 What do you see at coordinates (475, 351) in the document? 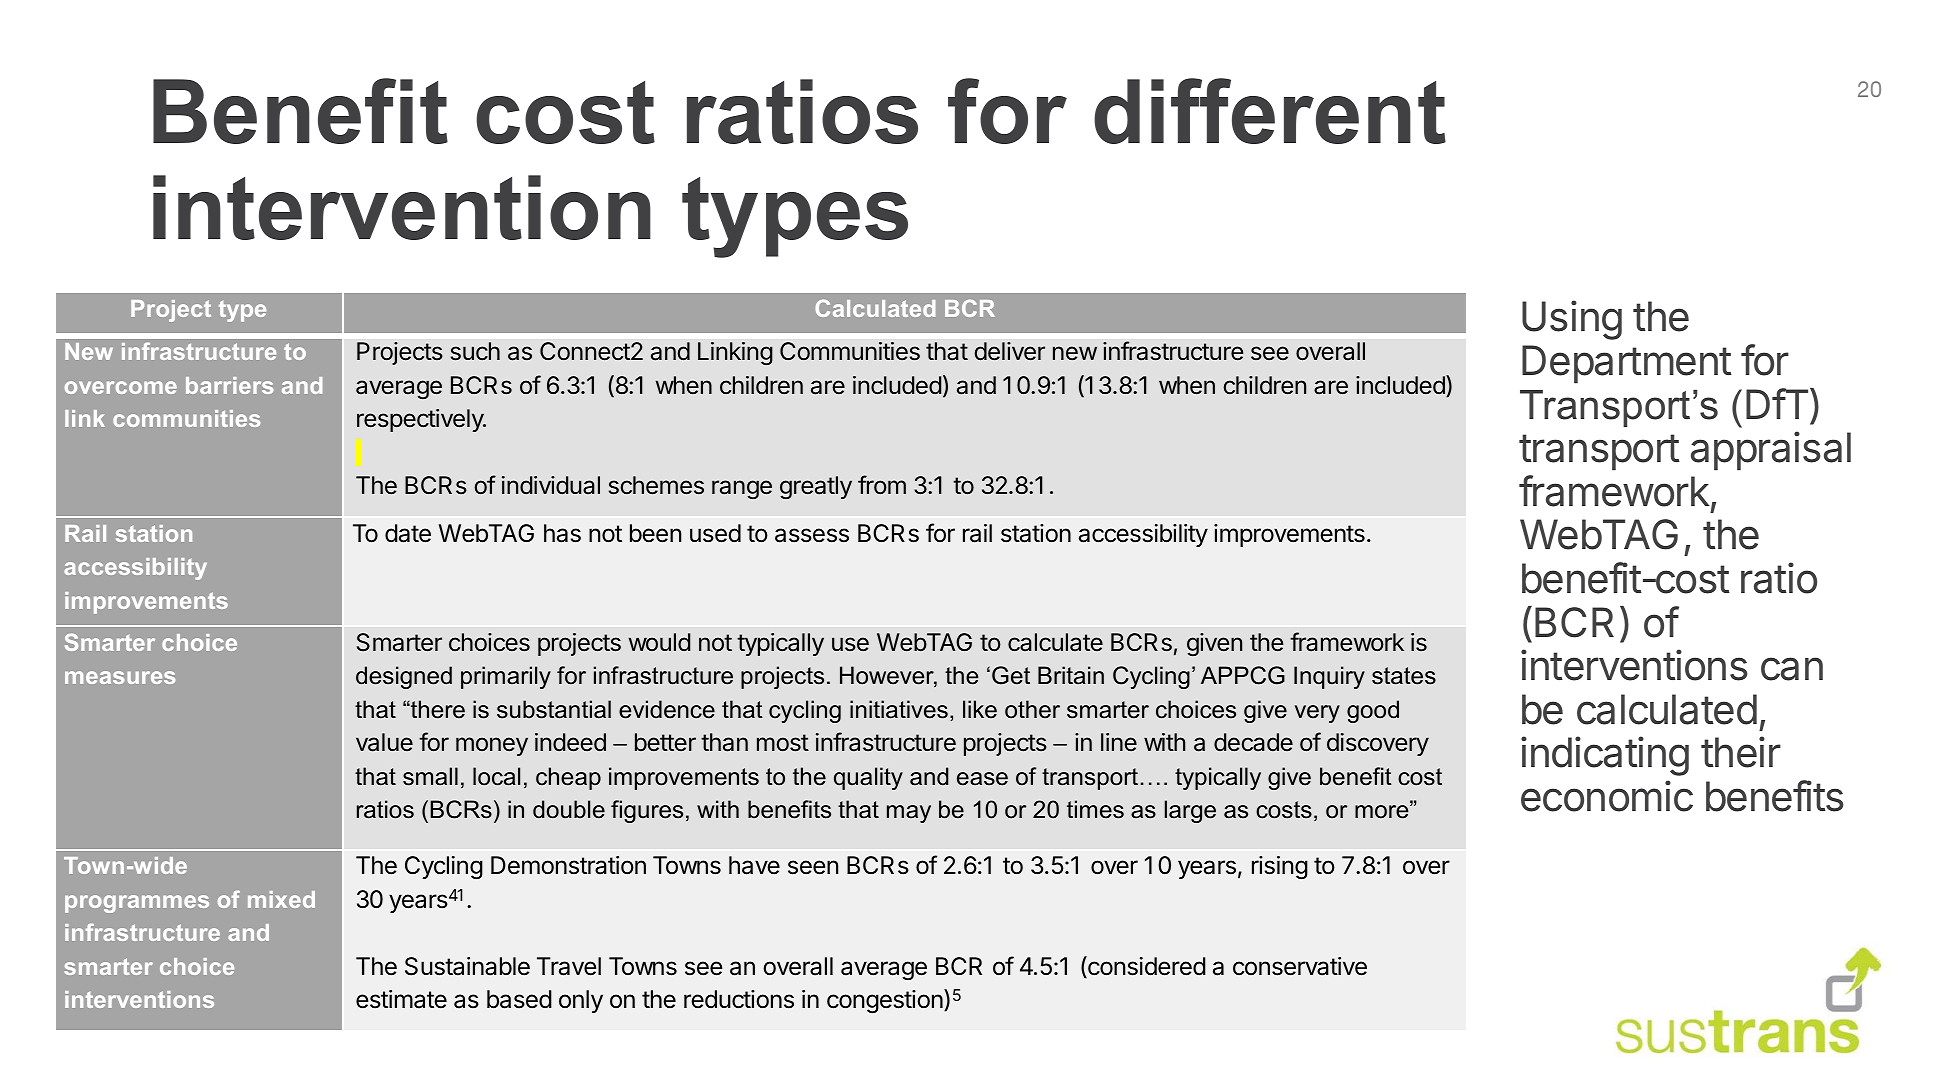
I see `such` at bounding box center [475, 351].
